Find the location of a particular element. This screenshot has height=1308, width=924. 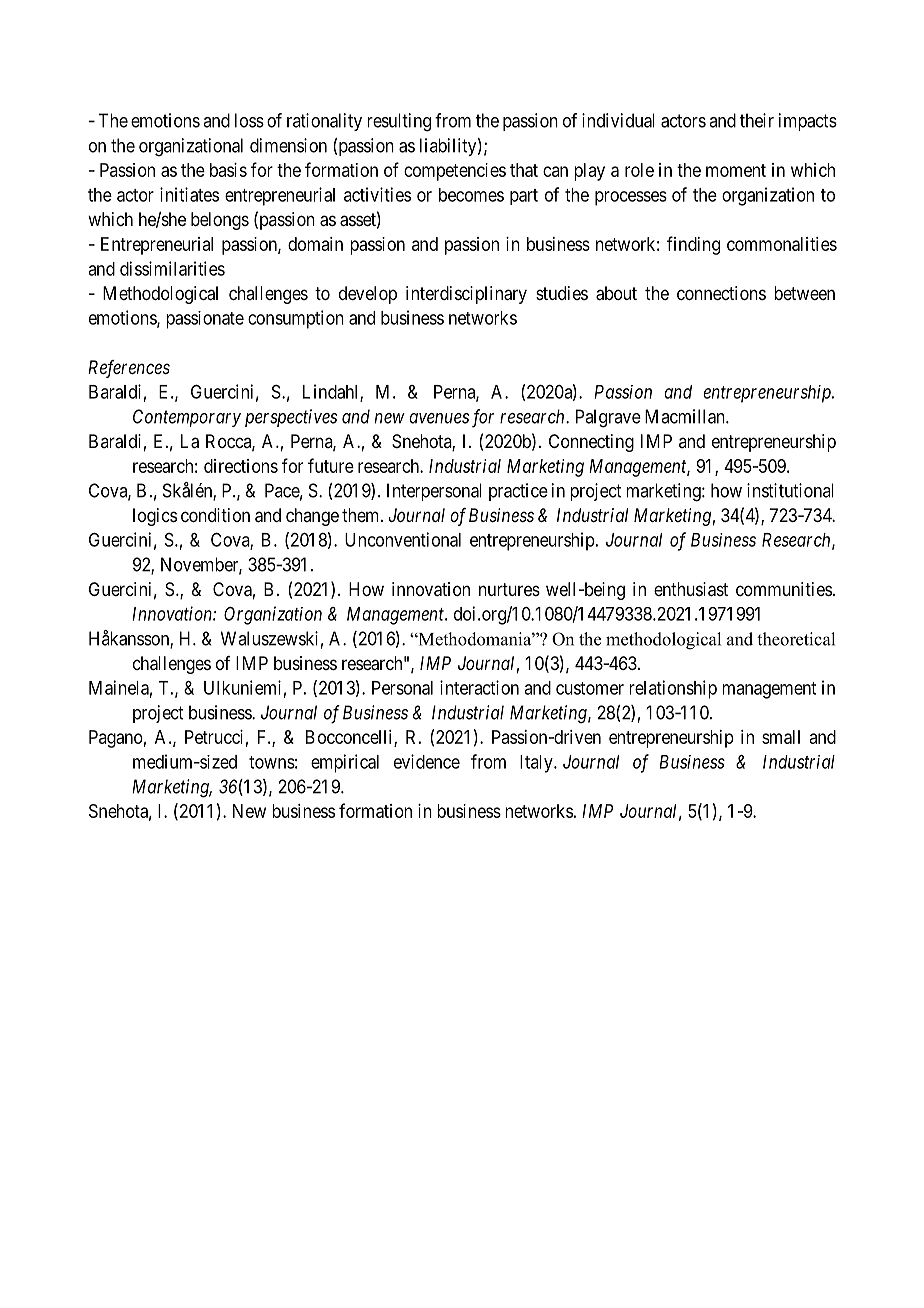

their is located at coordinates (757, 120).
